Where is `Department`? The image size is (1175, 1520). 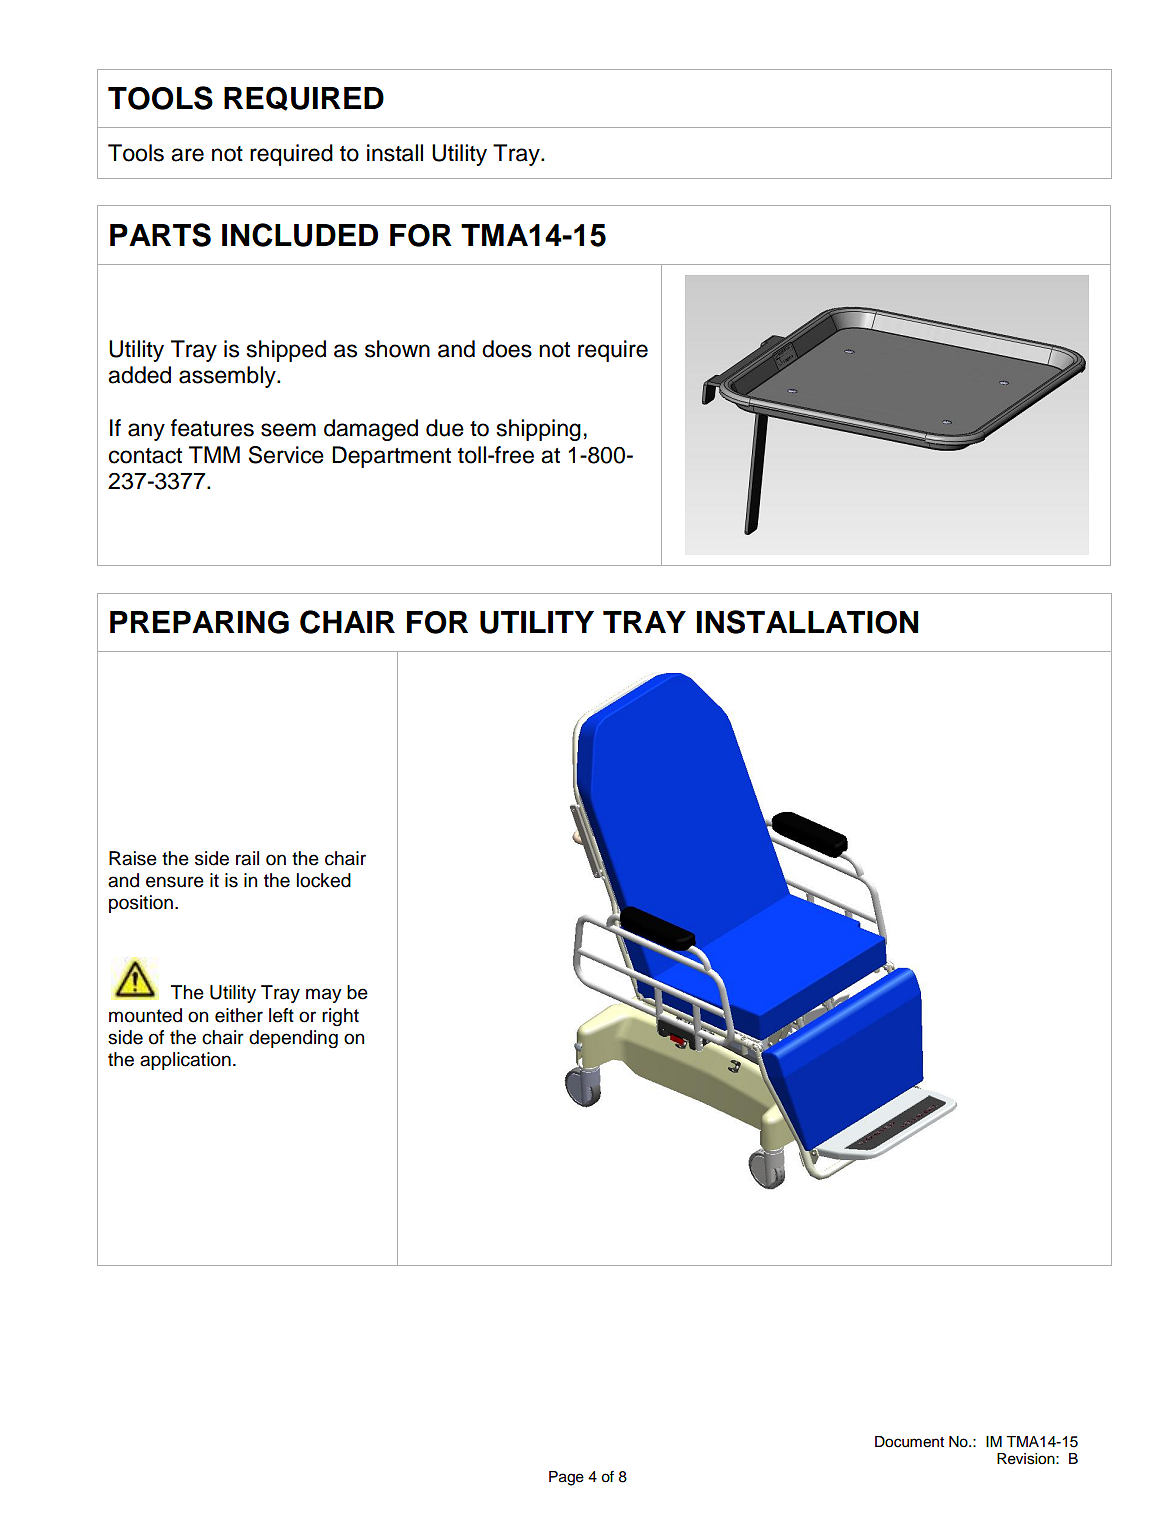 Department is located at coordinates (391, 457).
